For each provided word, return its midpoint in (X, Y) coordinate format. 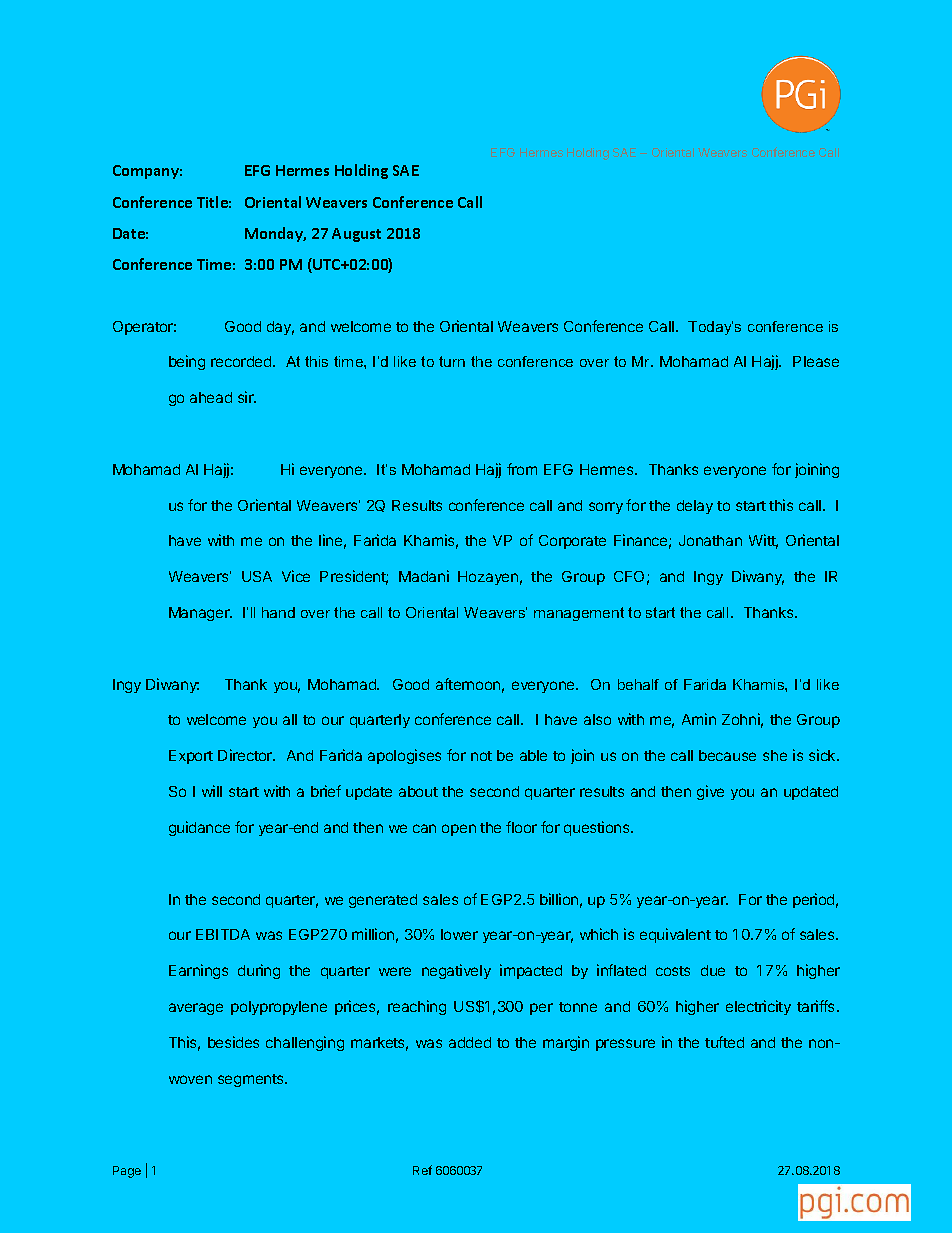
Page (127, 1172)
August (356, 235)
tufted (724, 1042)
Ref (422, 1170)
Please (816, 361)
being (187, 362)
